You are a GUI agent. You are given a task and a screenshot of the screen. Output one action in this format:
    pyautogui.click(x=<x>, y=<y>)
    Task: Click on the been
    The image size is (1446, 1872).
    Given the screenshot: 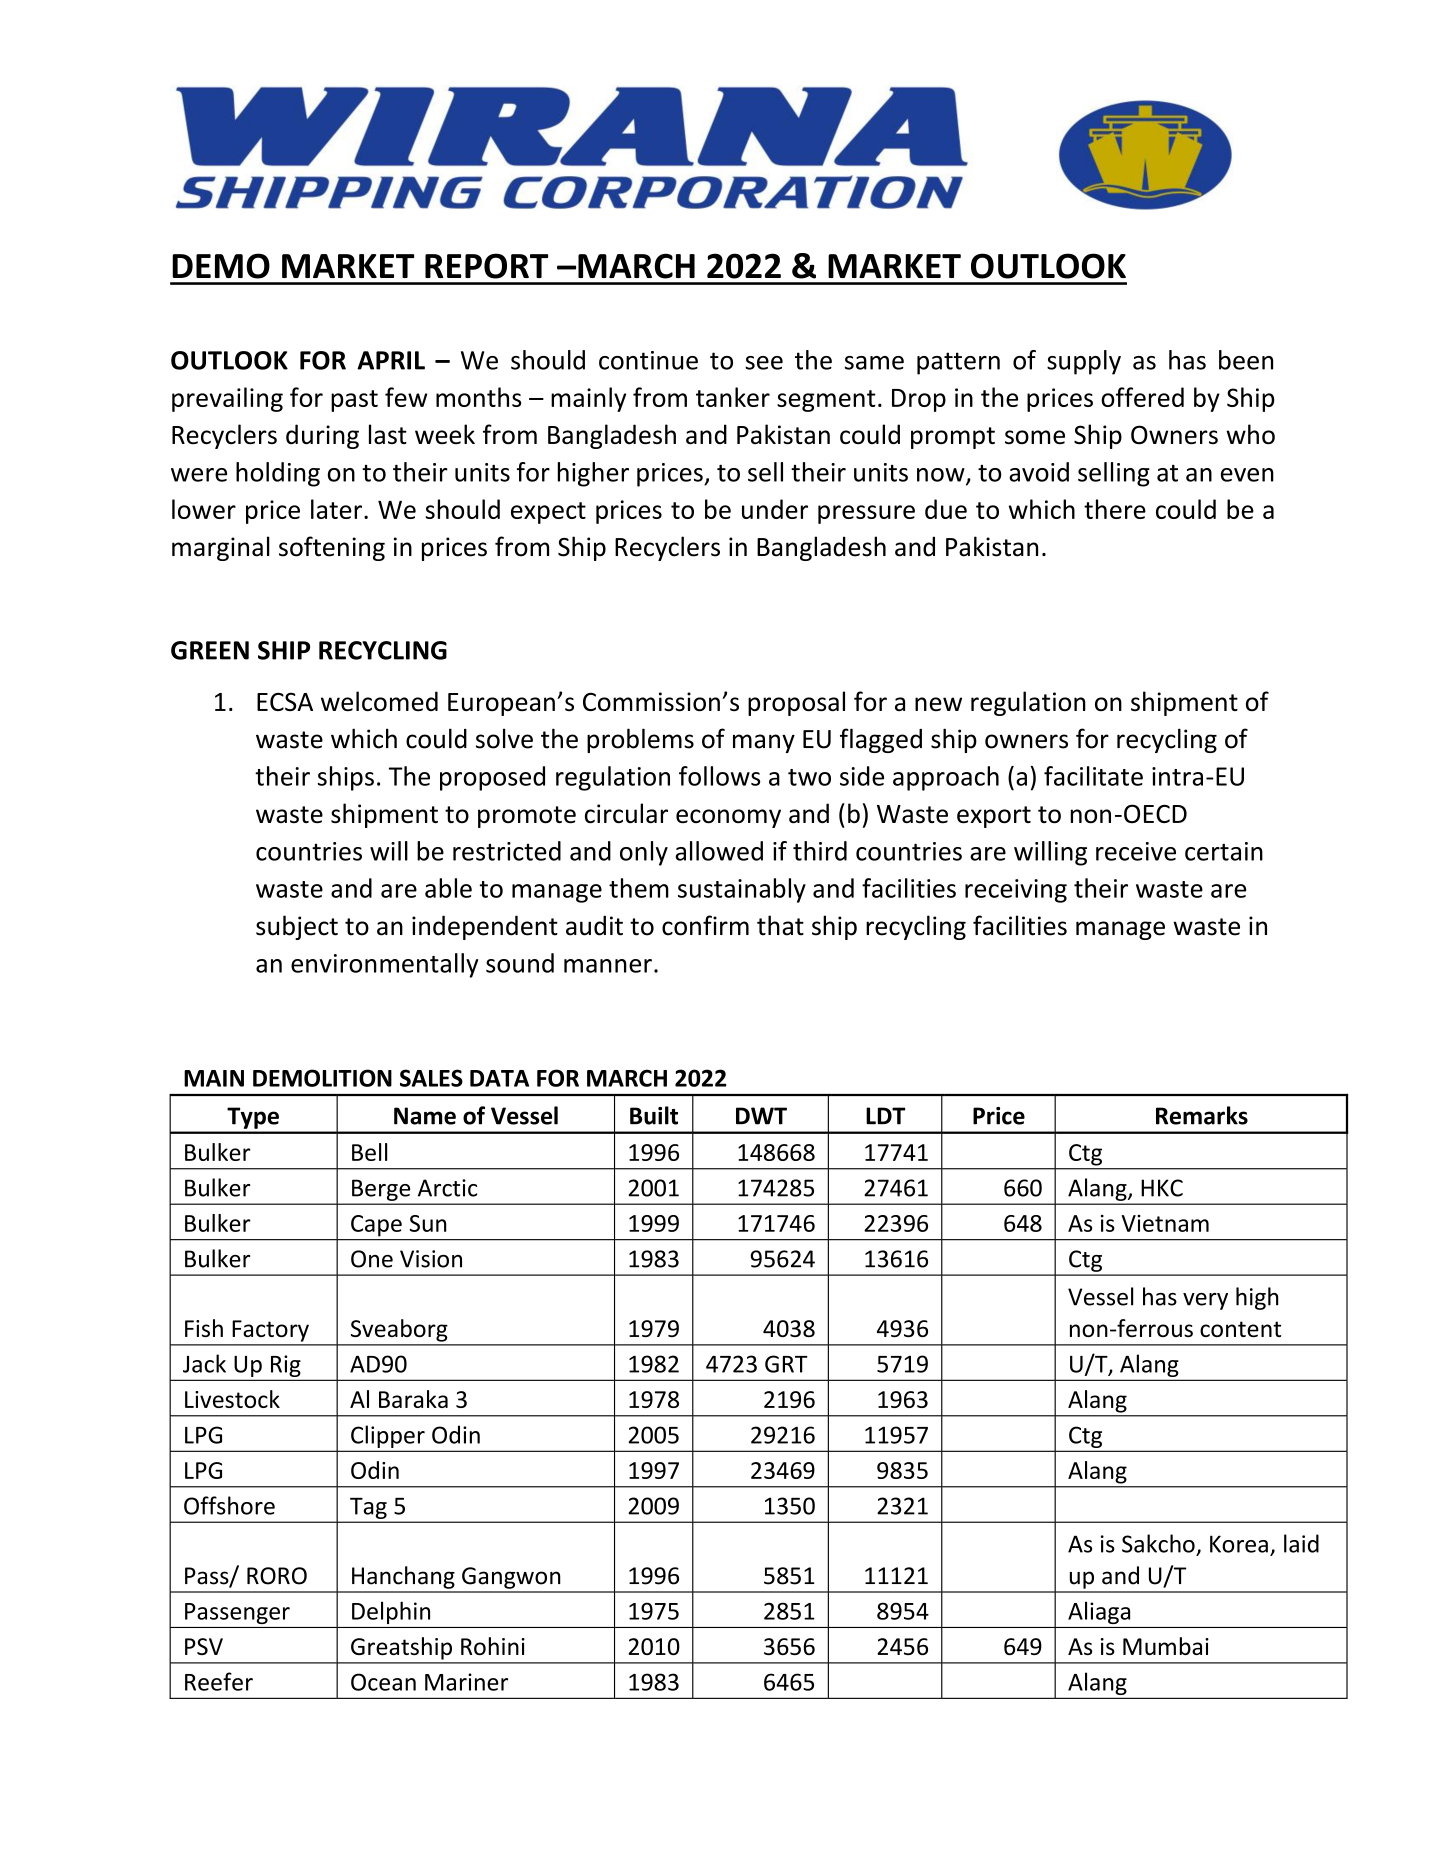 What is the action you would take?
    pyautogui.click(x=1246, y=360)
